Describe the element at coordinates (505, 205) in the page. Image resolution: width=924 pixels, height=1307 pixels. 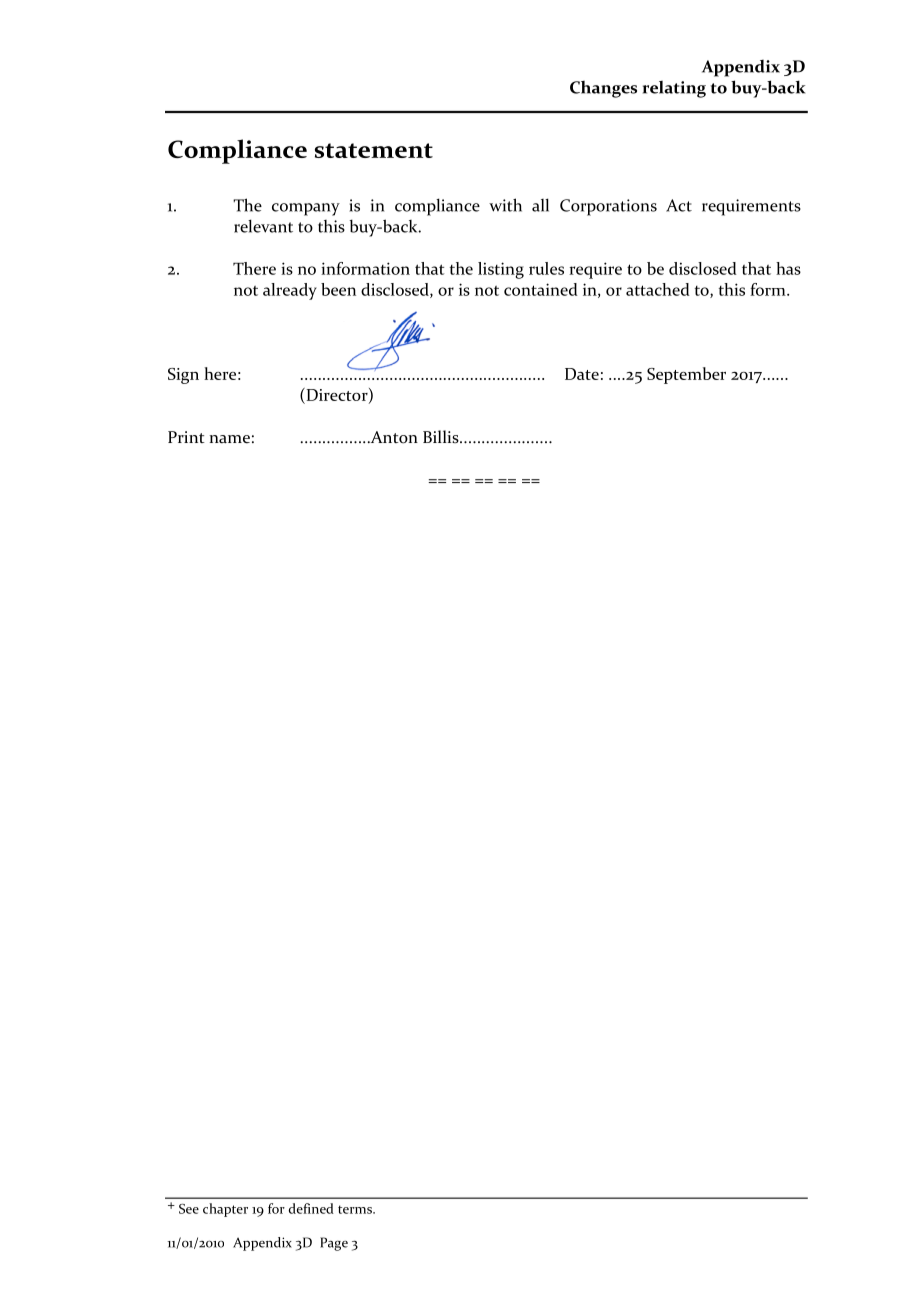
I see `with` at that location.
